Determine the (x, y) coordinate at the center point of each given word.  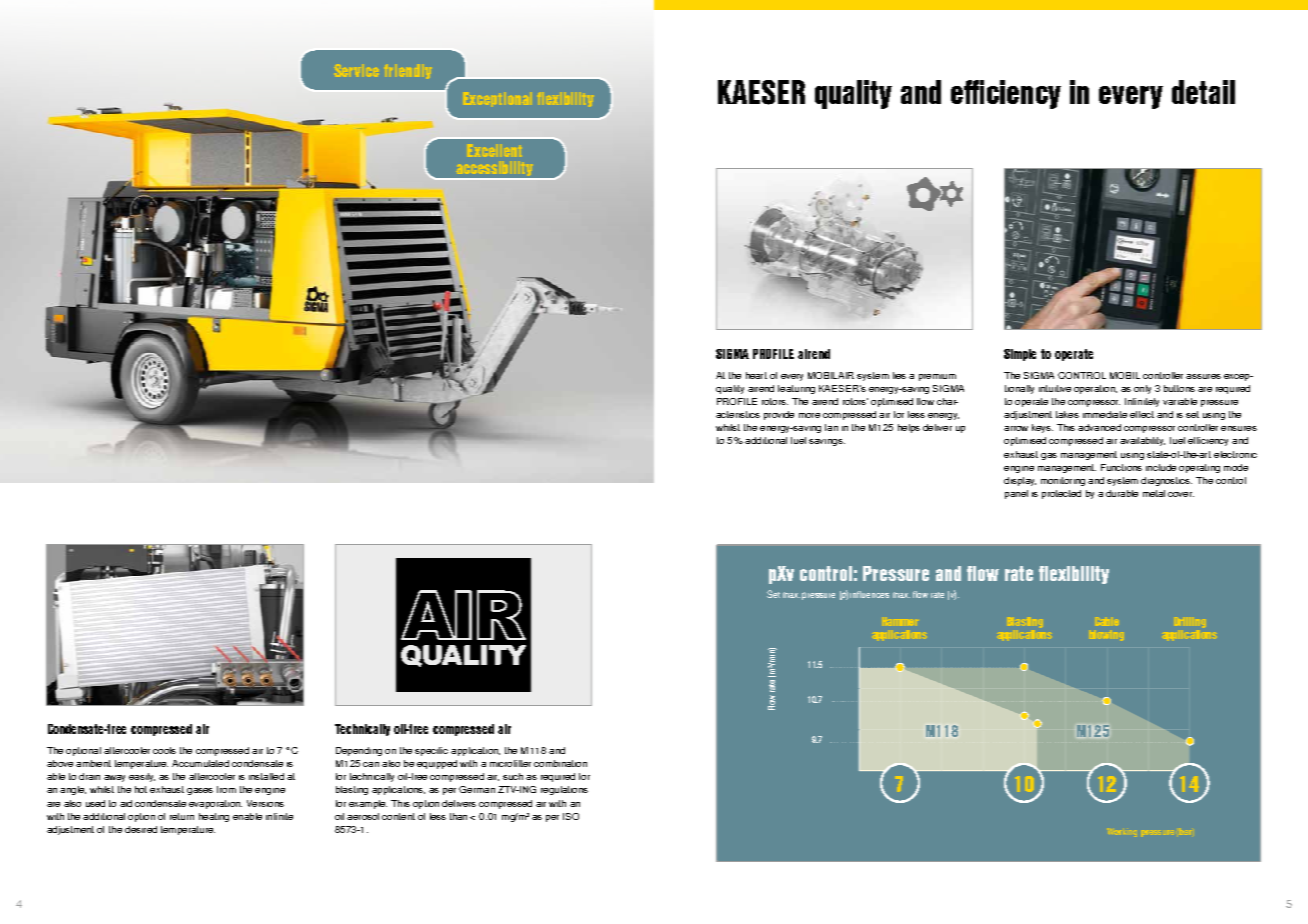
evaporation (215, 804)
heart (756, 375)
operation (1095, 389)
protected (1061, 494)
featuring (796, 389)
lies (899, 375)
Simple (1020, 355)
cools (164, 750)
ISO (571, 816)
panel (1016, 494)
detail (1203, 92)
